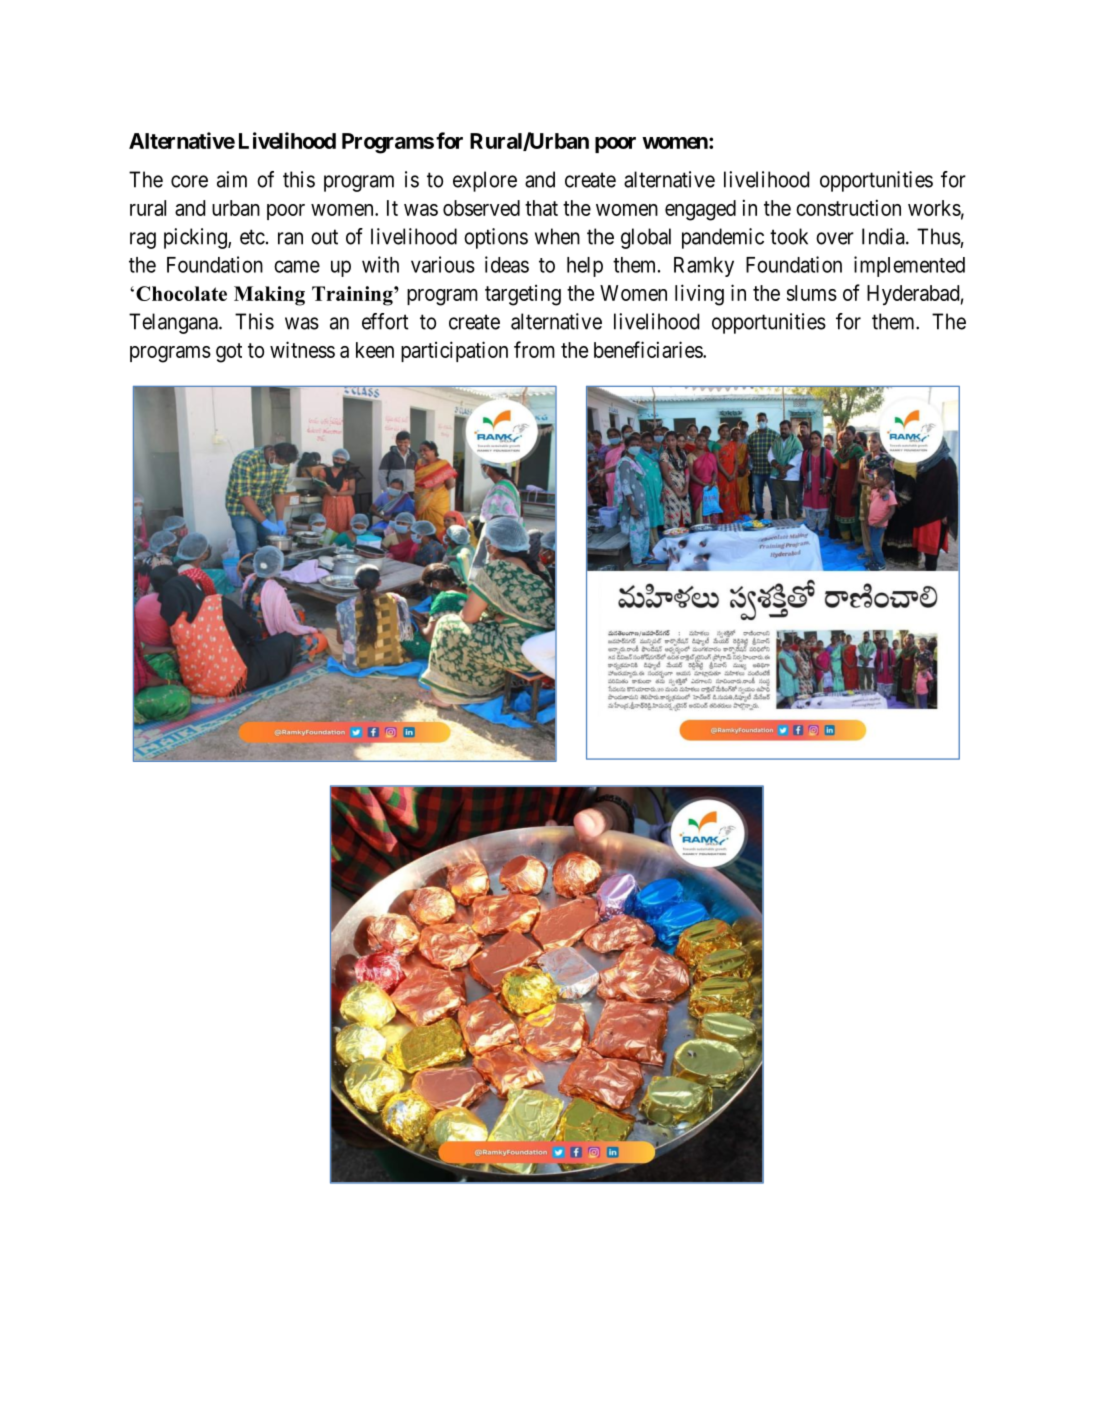 This screenshot has height=1416, width=1094. What do you see at coordinates (884, 236) in the screenshot?
I see `India` at bounding box center [884, 236].
